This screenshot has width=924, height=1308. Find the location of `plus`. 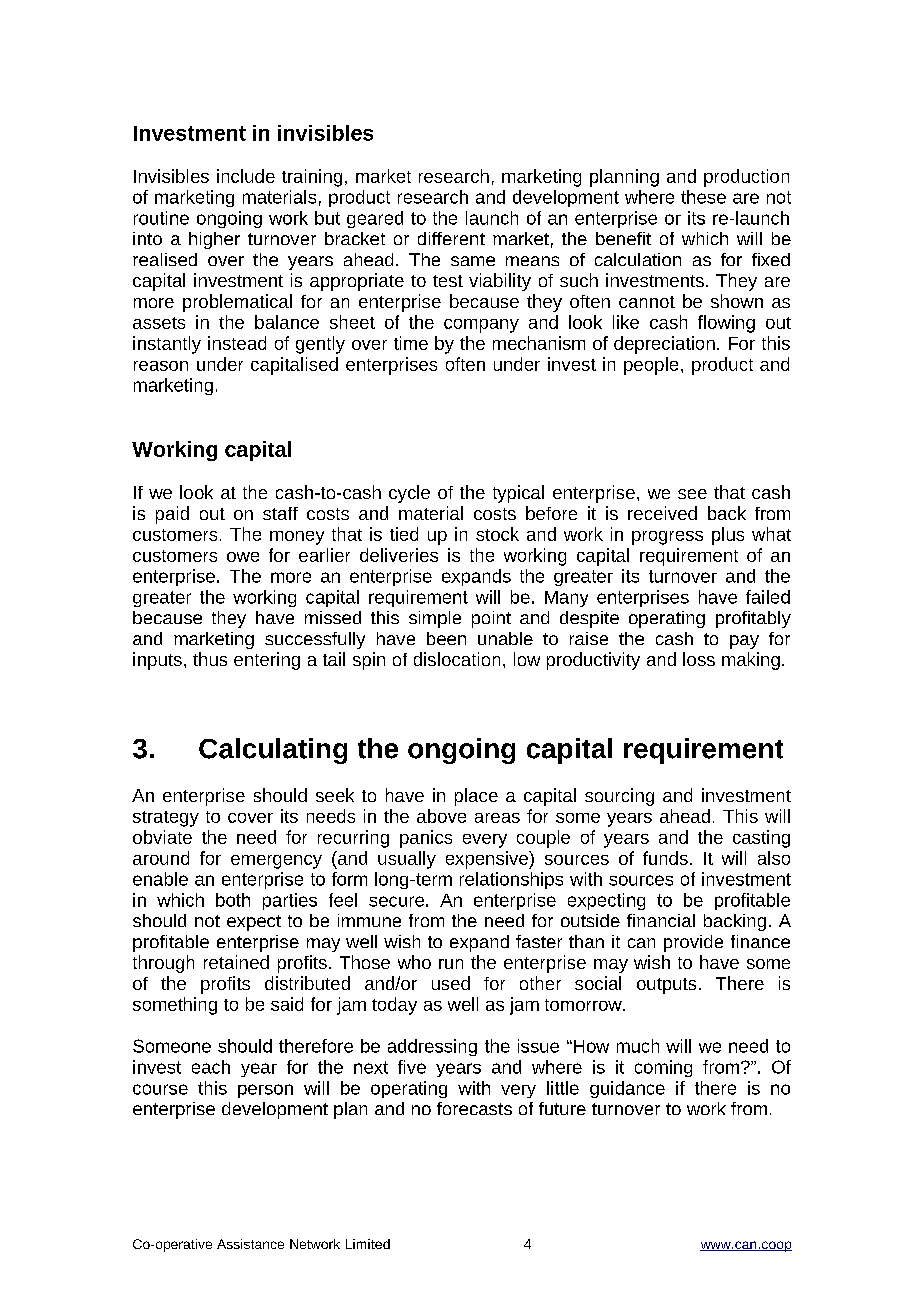

plus is located at coordinates (728, 536).
